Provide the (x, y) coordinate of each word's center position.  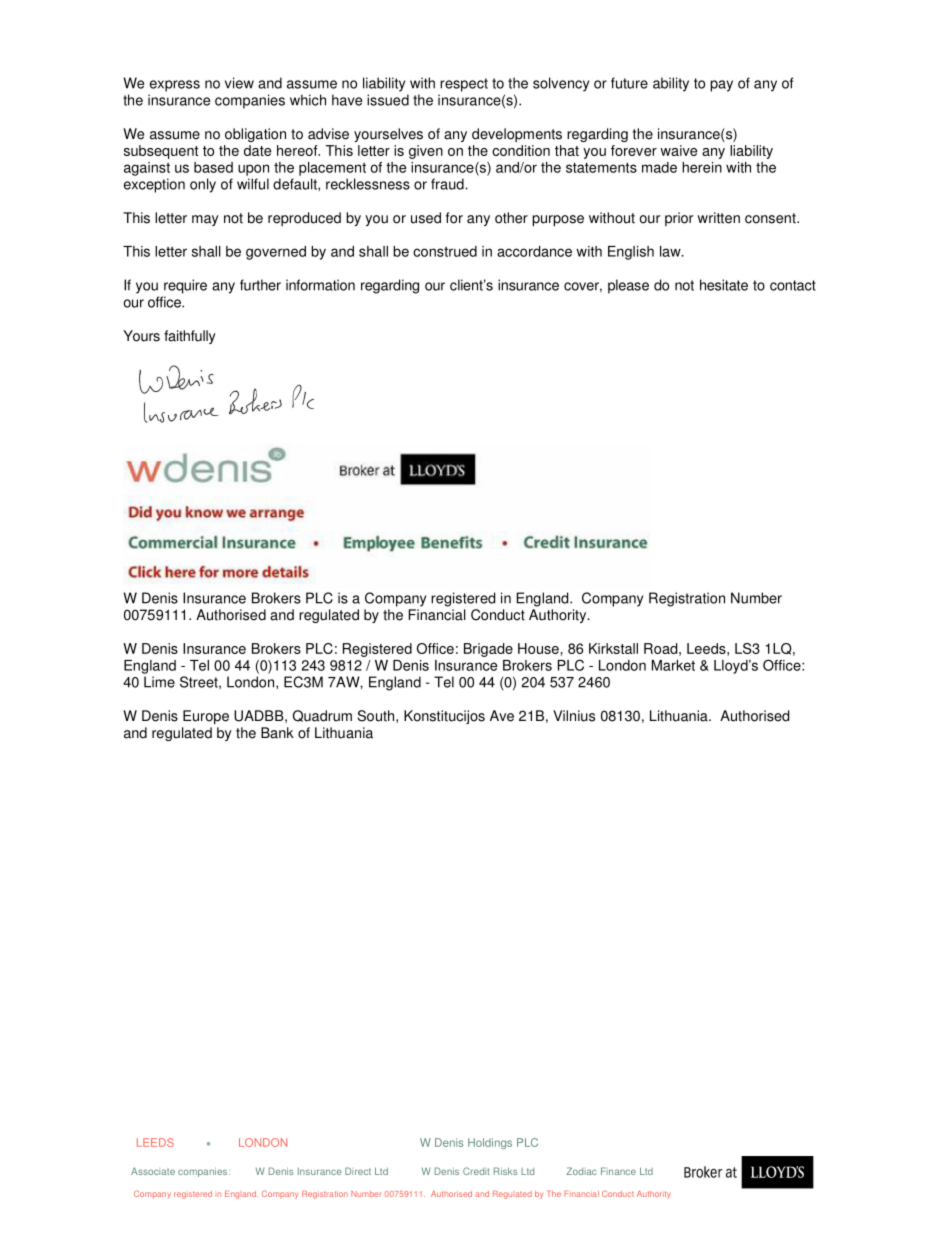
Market (673, 665)
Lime (159, 682)
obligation (255, 135)
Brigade (488, 650)
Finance (618, 1171)
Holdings (490, 1143)
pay (721, 86)
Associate (153, 1171)
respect (464, 85)
